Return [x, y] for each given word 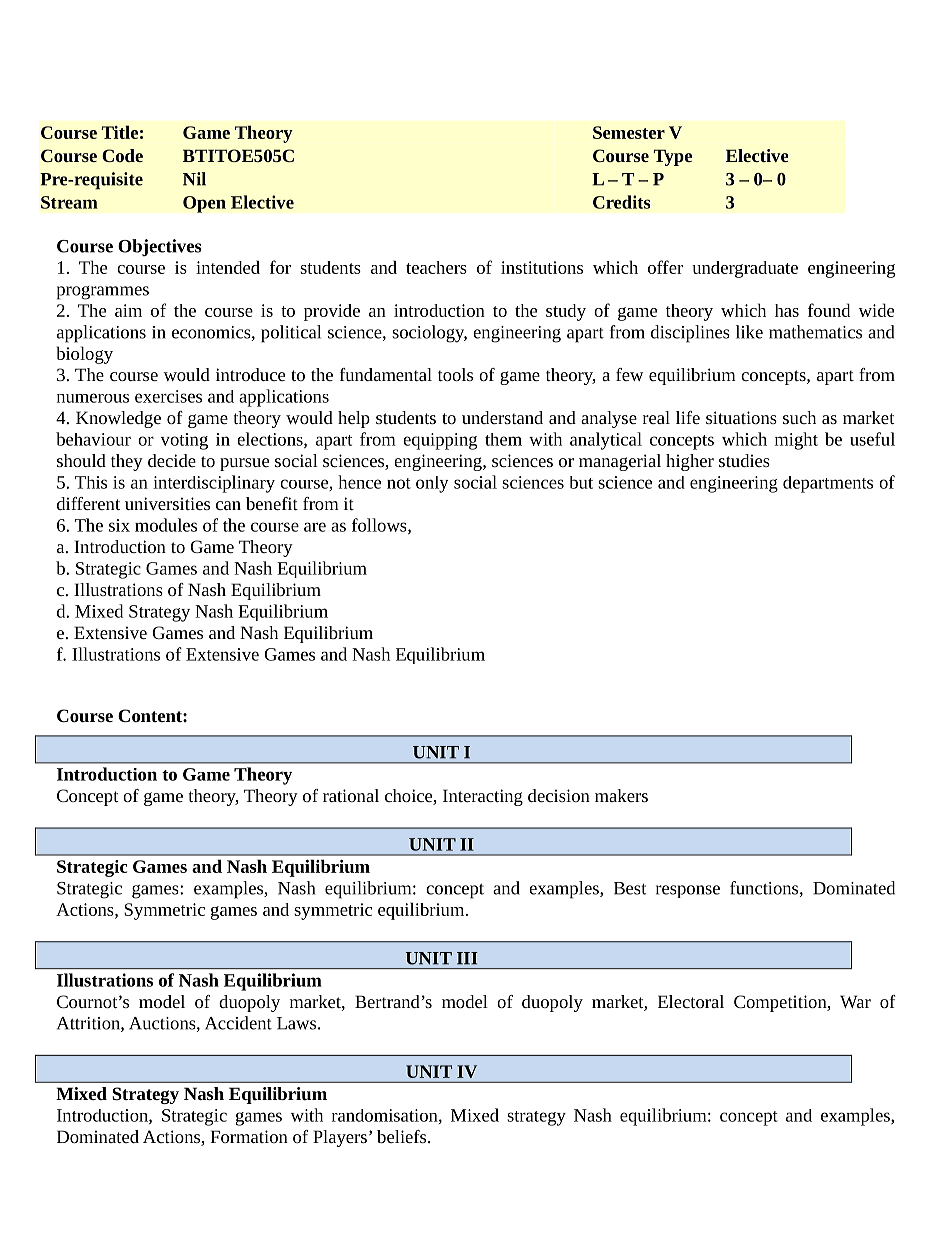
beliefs [403, 1136]
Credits [621, 202]
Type [672, 157]
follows [380, 526]
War [855, 1001]
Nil [194, 179]
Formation [249, 1136]
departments [828, 484]
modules [166, 525]
